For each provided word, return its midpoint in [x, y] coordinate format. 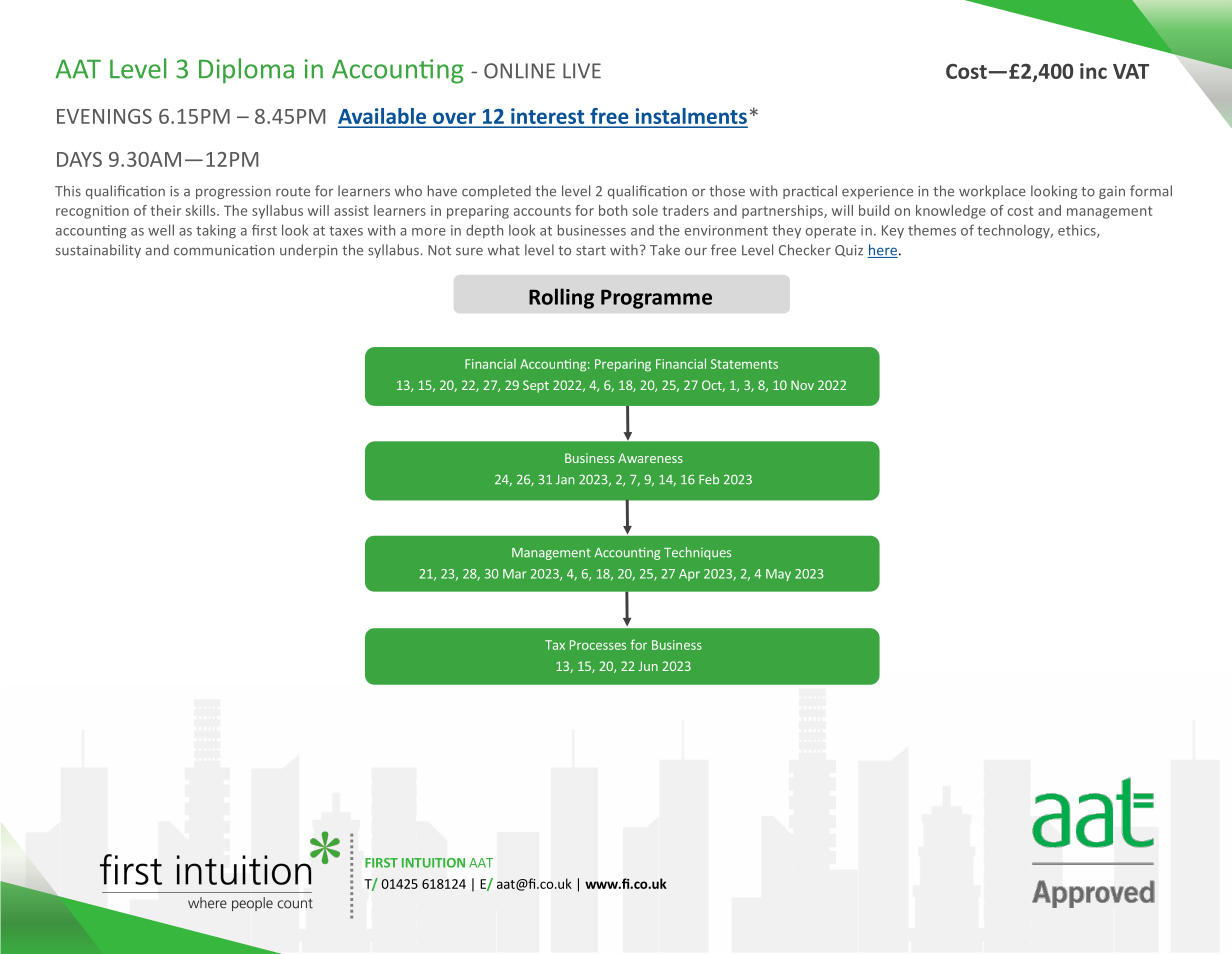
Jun [648, 666]
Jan [565, 480]
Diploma [246, 71]
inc [1093, 71]
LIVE [582, 71]
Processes [598, 645]
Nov [802, 385]
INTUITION [433, 863]
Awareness [650, 458]
